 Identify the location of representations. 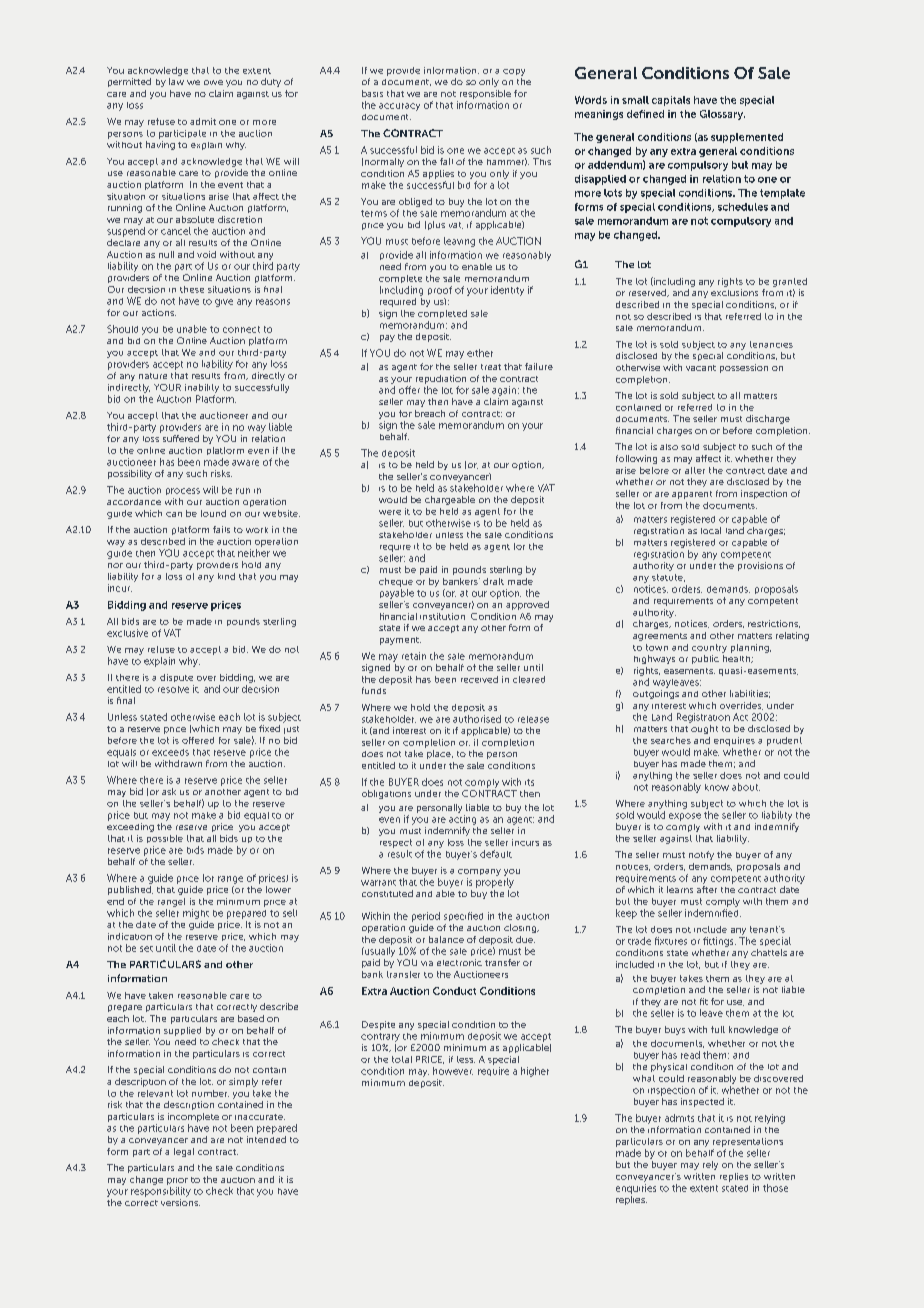
(748, 1142).
